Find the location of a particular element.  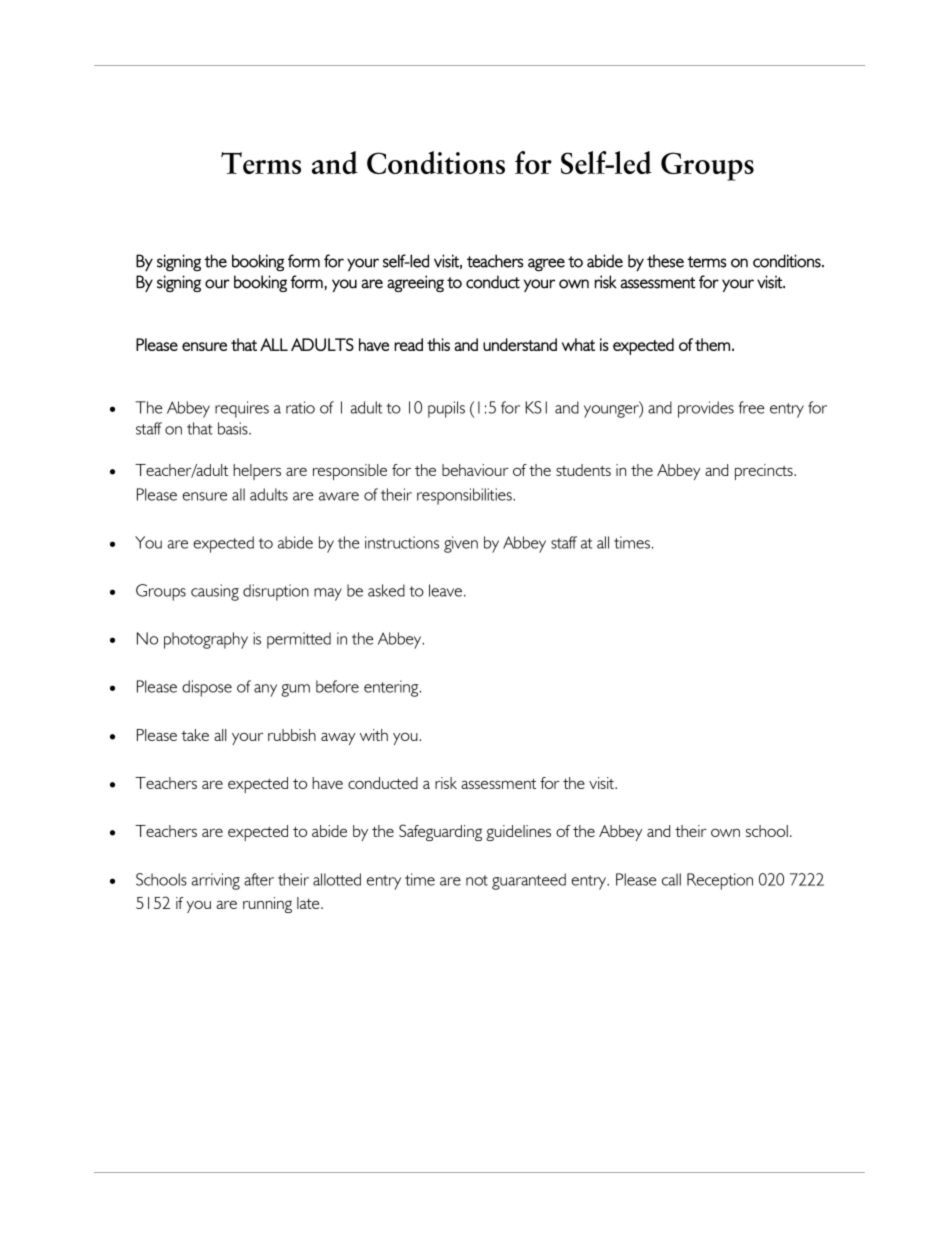

behaviour is located at coordinates (475, 470).
